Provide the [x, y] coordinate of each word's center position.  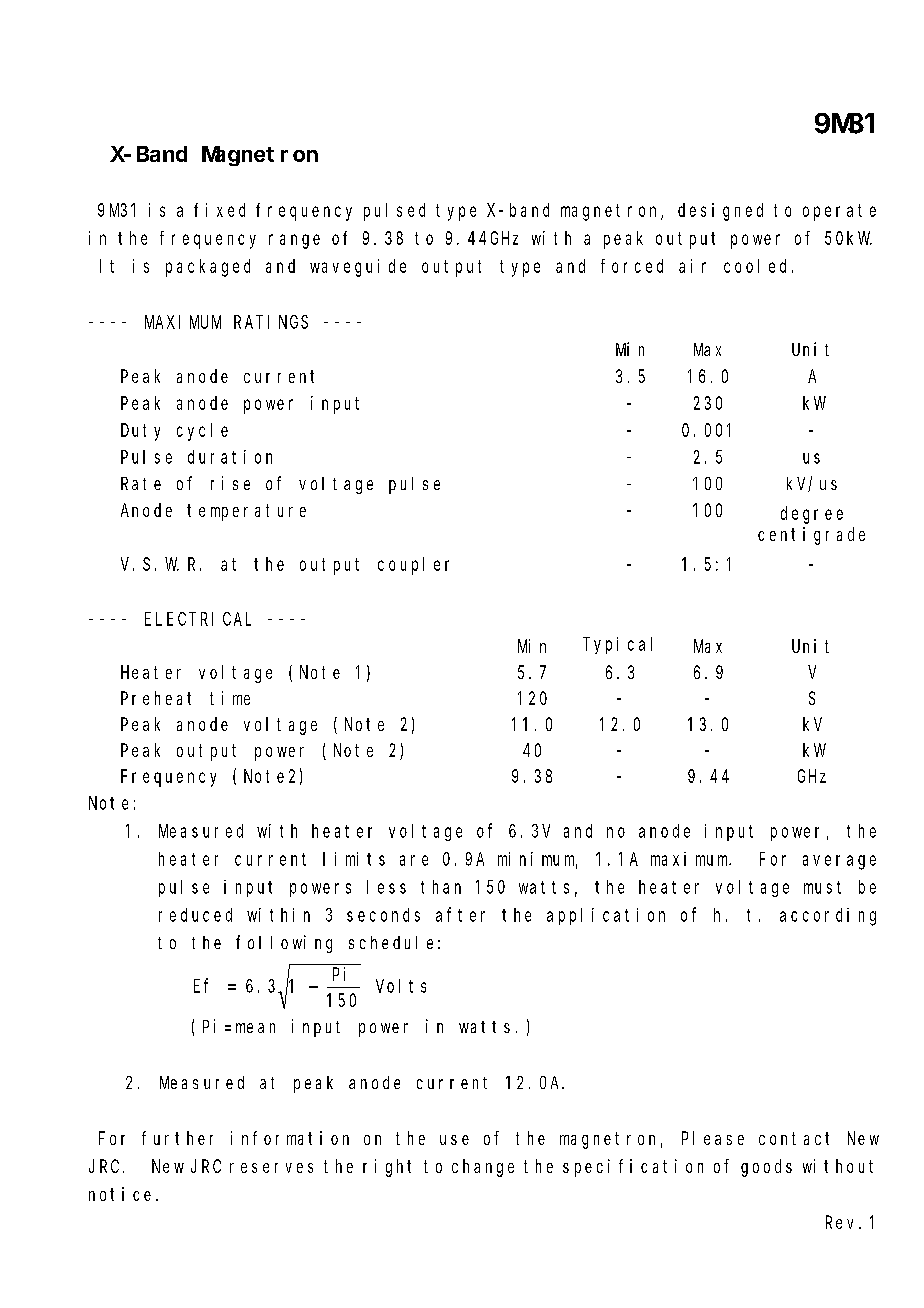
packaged [208, 268]
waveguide [358, 268]
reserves [271, 1168]
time [230, 698]
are [414, 860]
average [839, 862]
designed [720, 212]
